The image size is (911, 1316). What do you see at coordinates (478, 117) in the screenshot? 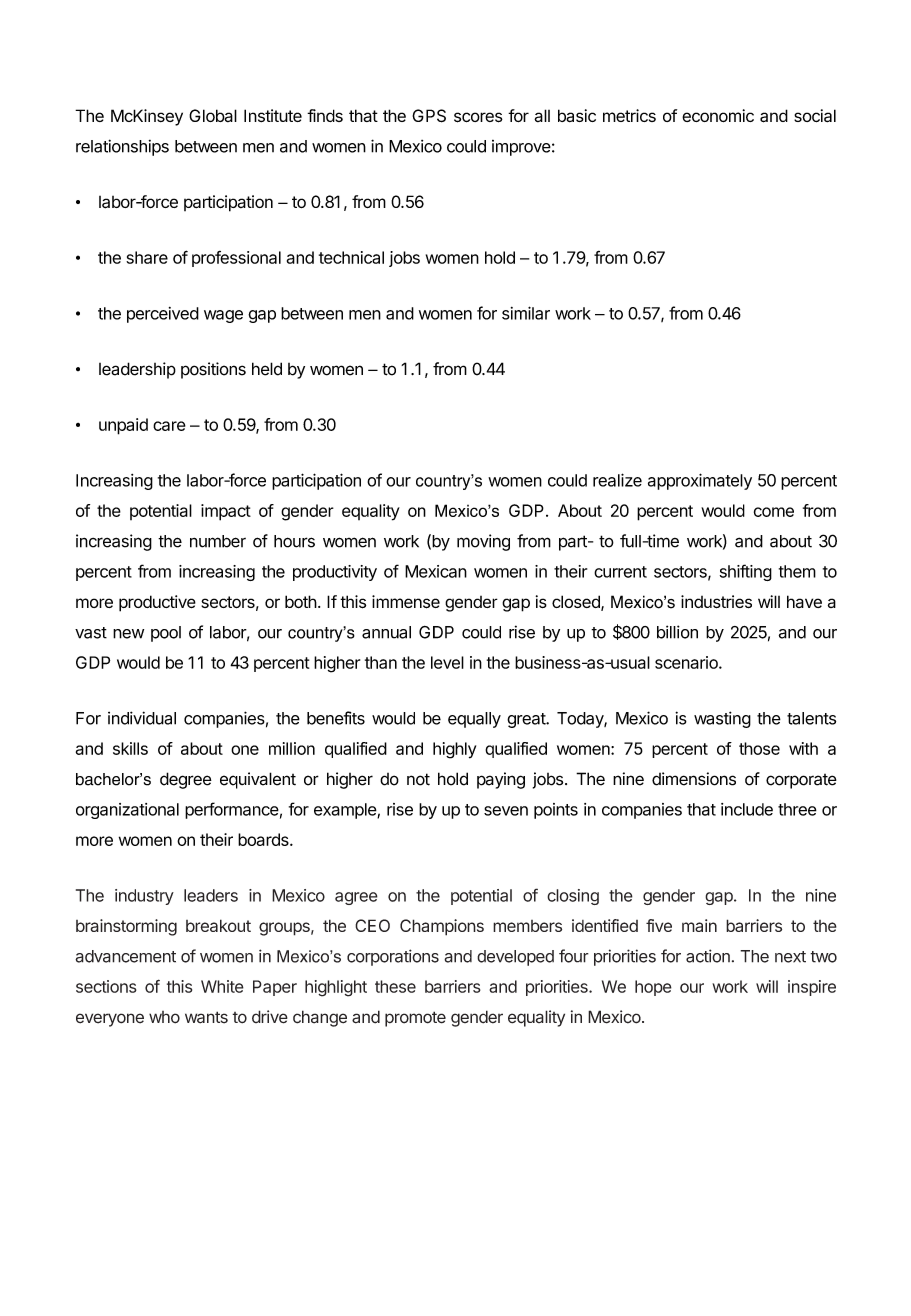
I see `scores` at bounding box center [478, 117].
